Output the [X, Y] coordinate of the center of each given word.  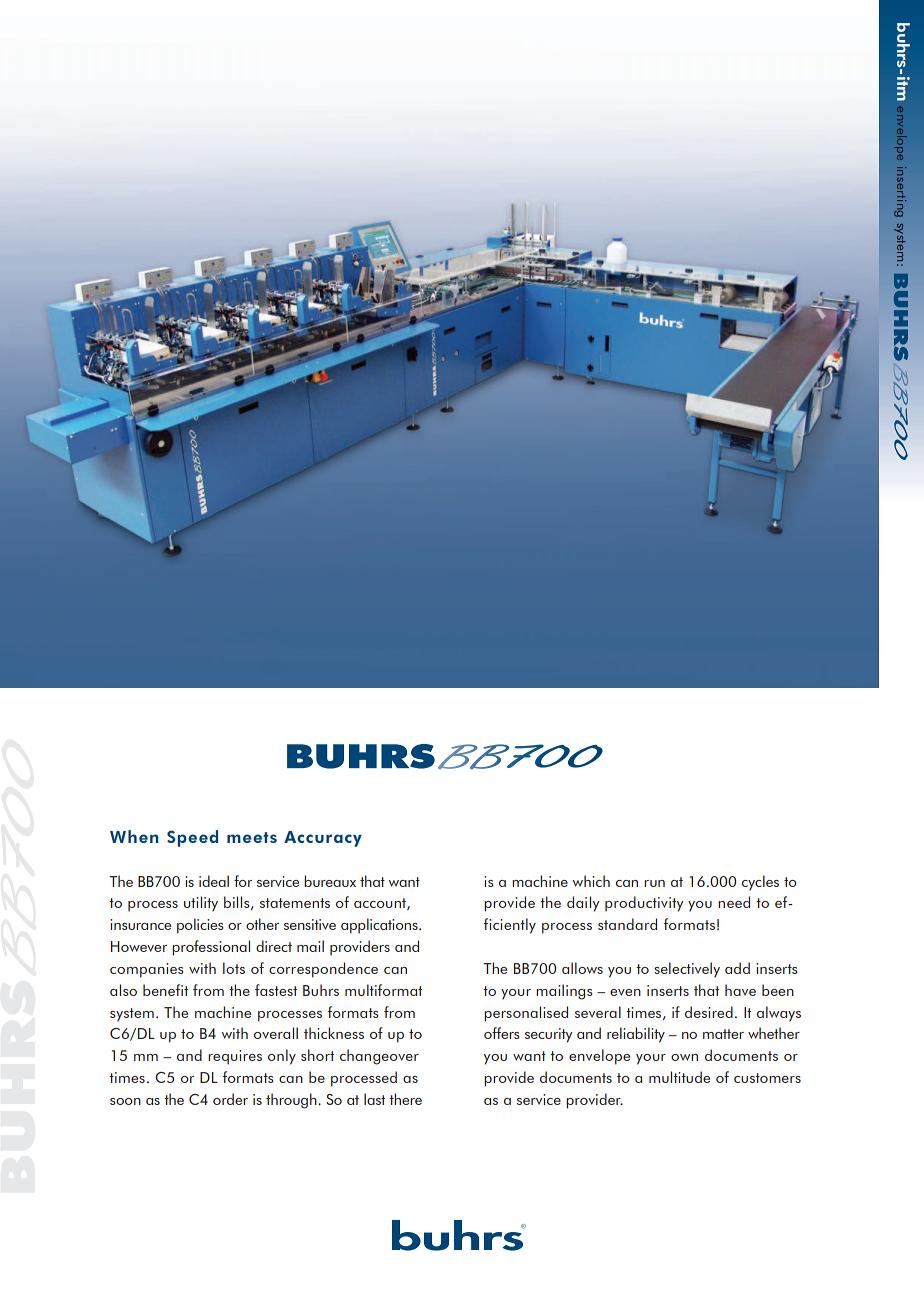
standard [627, 924]
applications [380, 926]
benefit [165, 990]
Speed [192, 838]
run [654, 883]
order [230, 1099]
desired [709, 1012]
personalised [526, 1014]
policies [200, 926]
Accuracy [323, 839]
